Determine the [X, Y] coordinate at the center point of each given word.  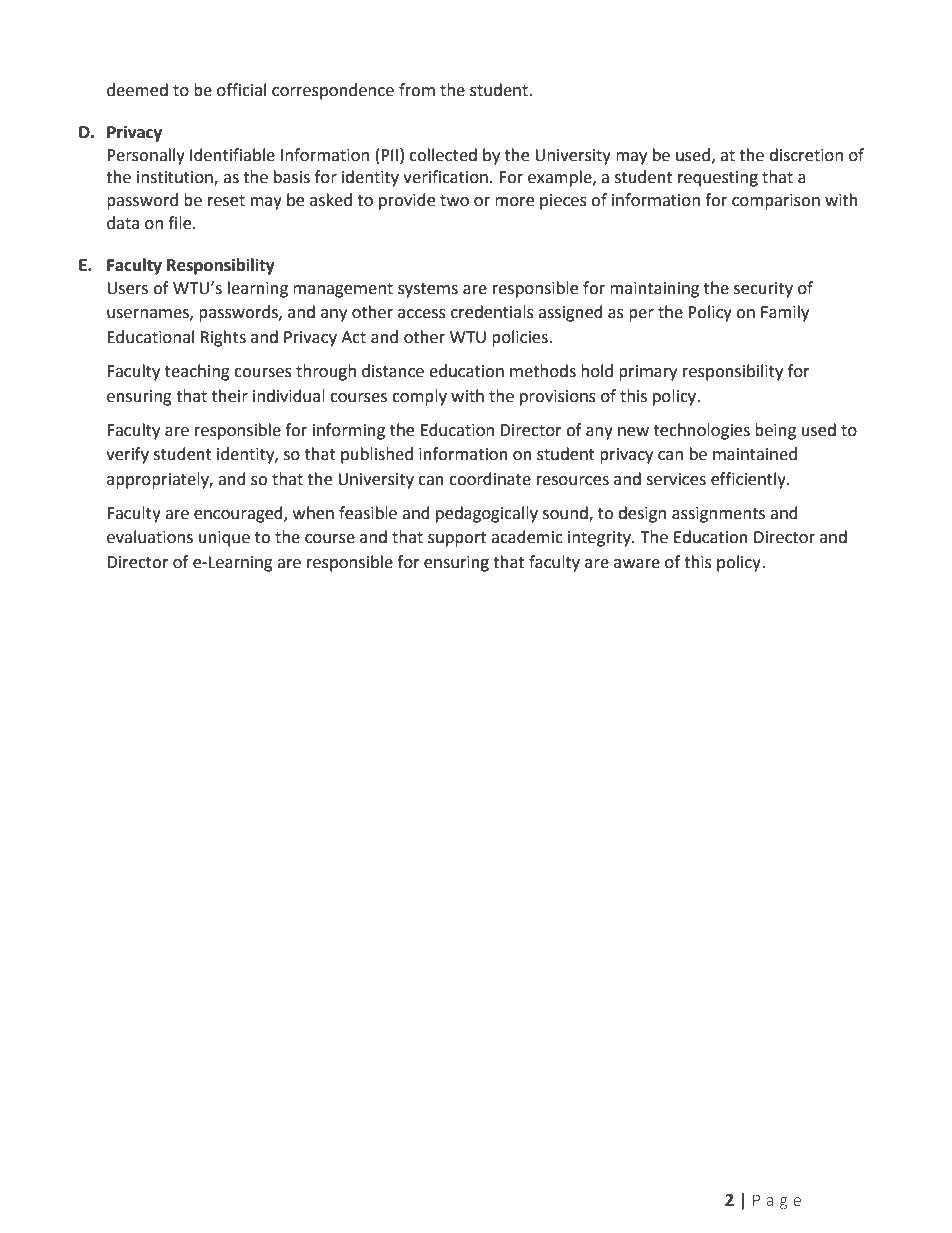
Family [785, 313]
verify [127, 455]
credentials [492, 312]
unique [224, 539]
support [457, 539]
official [241, 90]
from [417, 90]
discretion [806, 155]
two [454, 201]
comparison [776, 202]
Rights [223, 338]
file [181, 223]
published [377, 455]
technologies [702, 431]
